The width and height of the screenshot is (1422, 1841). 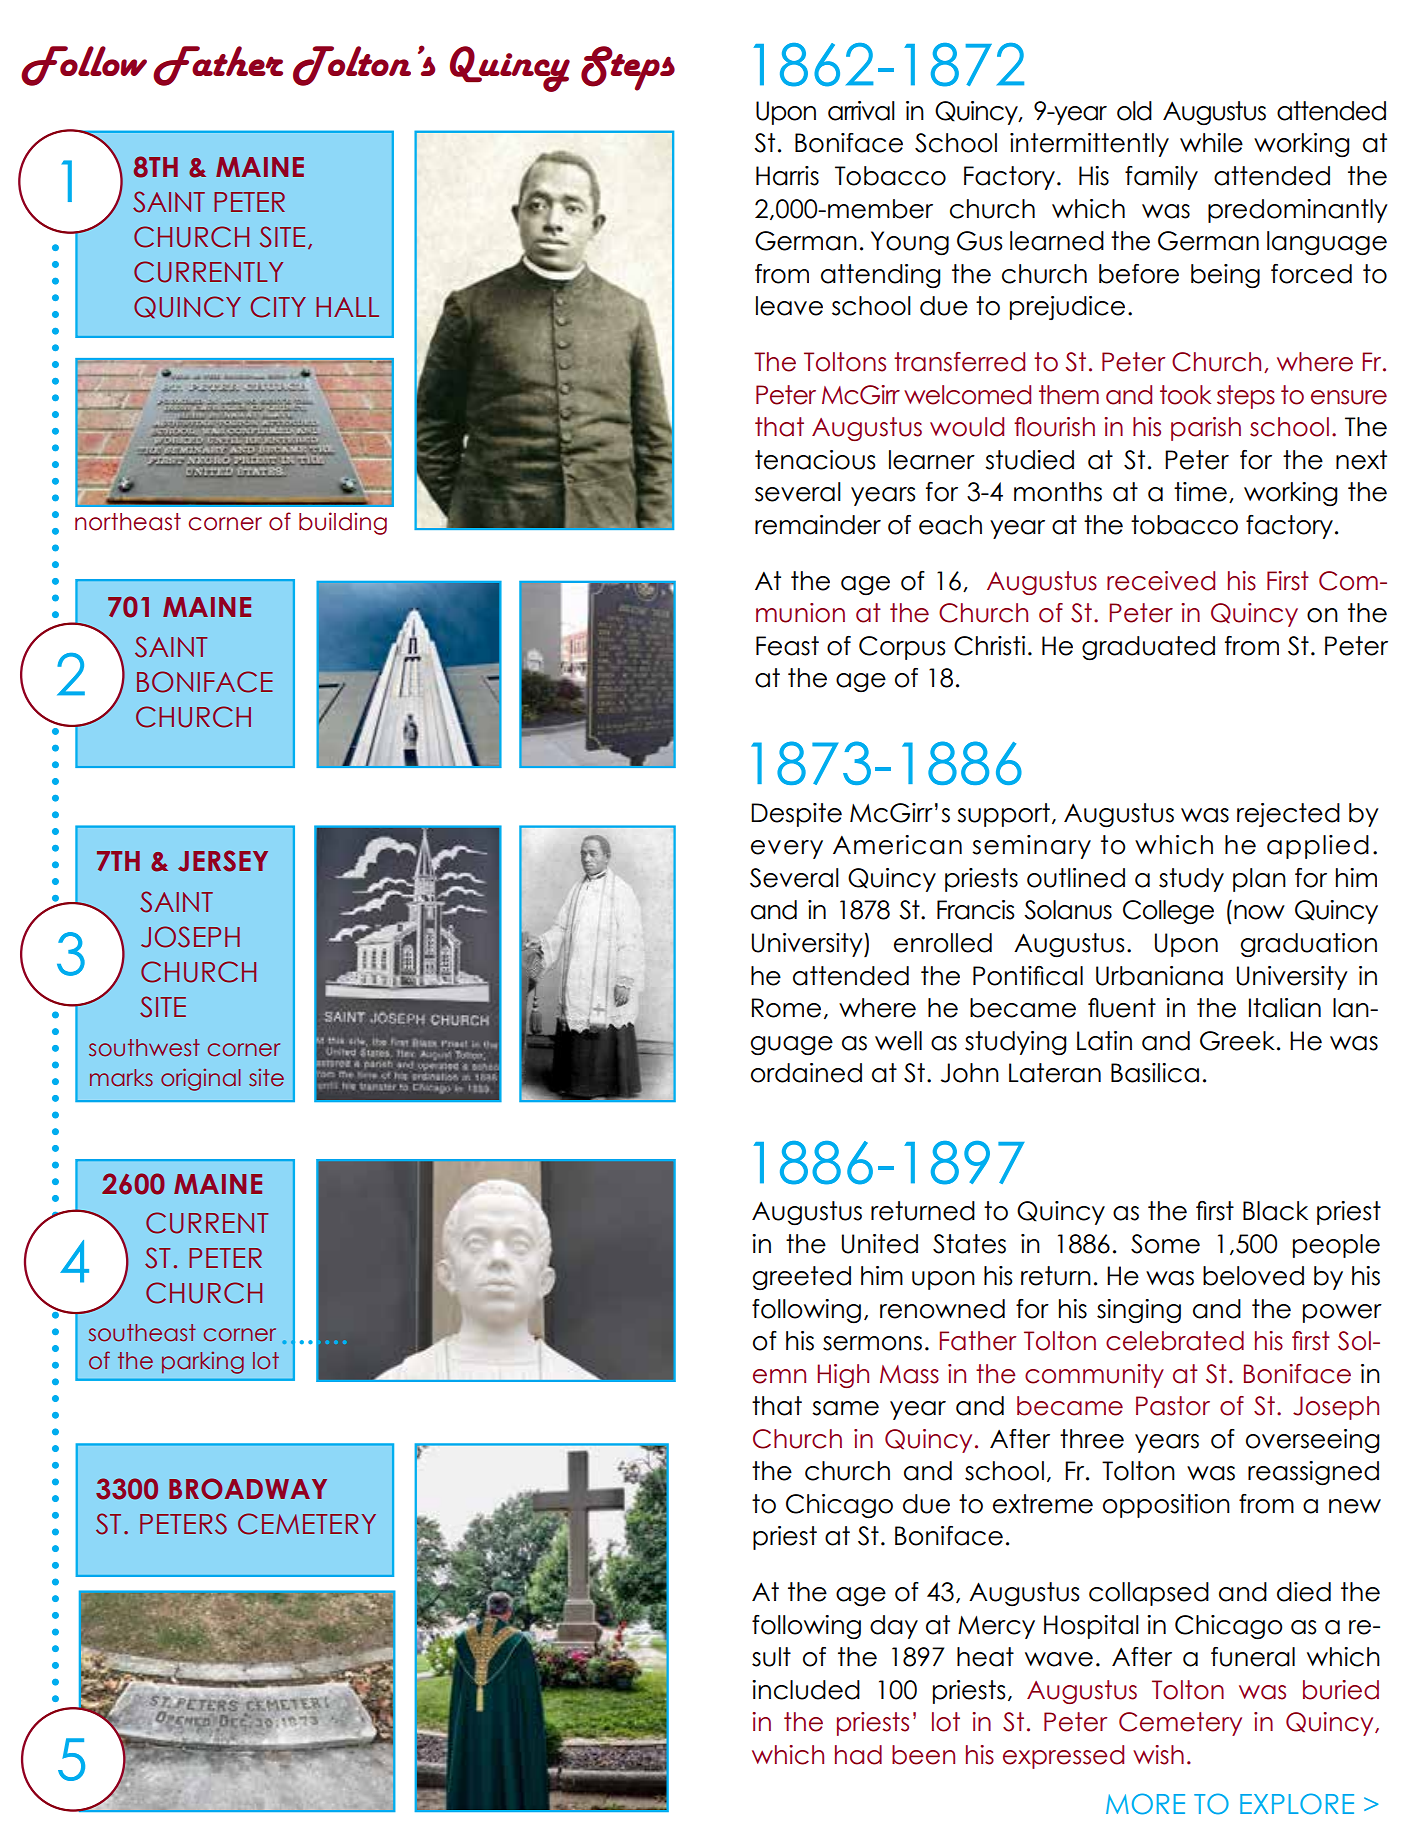 What do you see at coordinates (1148, 648) in the screenshot?
I see `graduated` at bounding box center [1148, 648].
